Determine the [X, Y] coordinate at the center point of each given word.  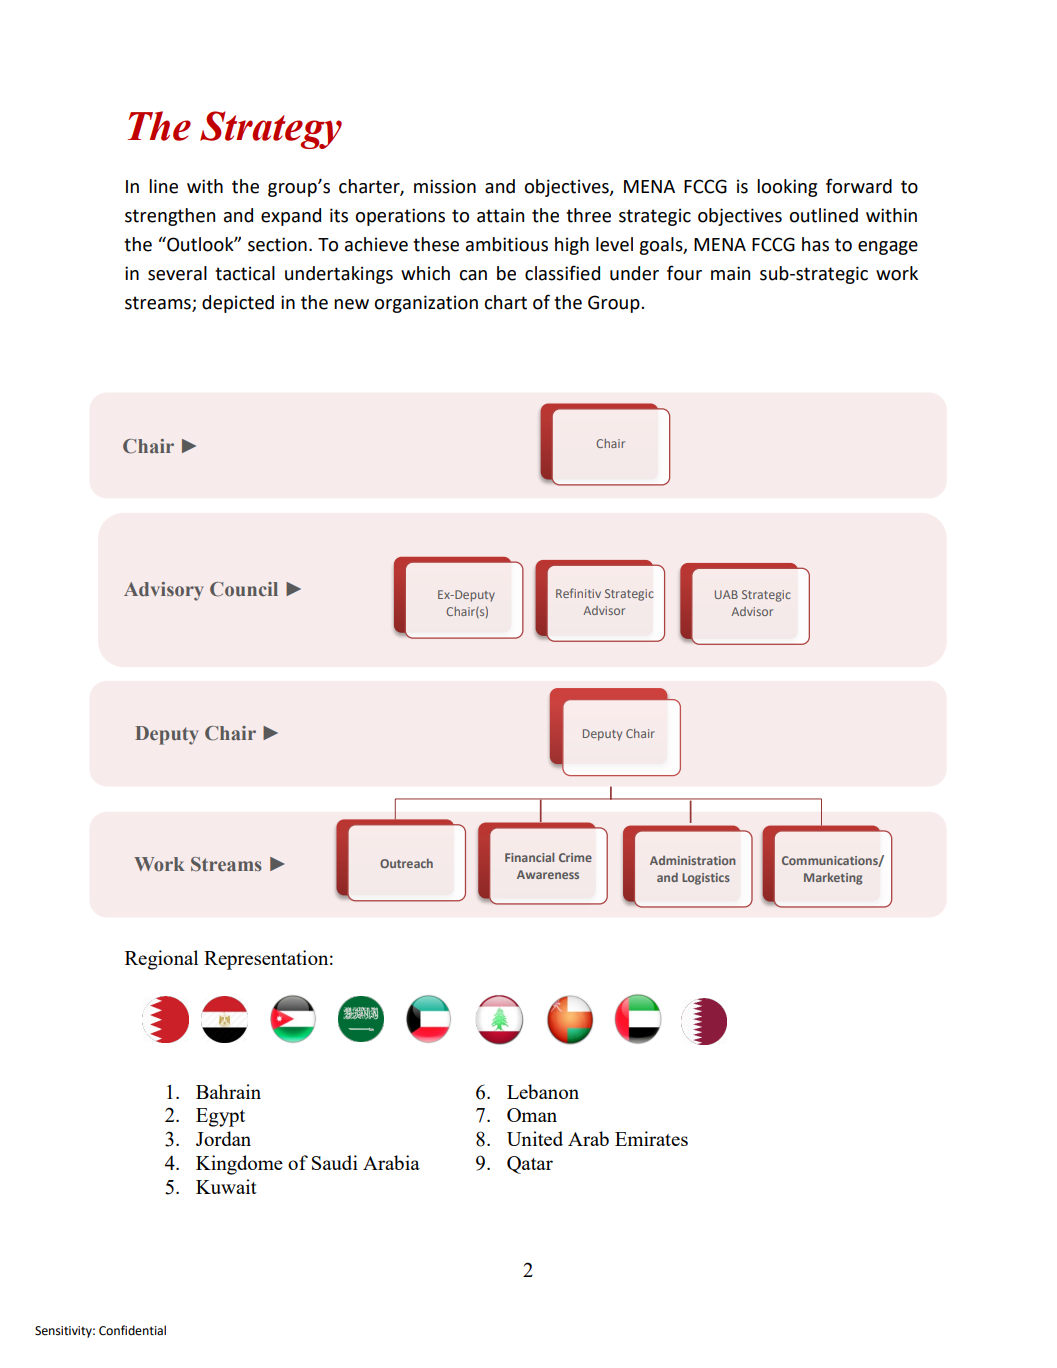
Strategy [271, 130]
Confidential [132, 1330]
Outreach [406, 863]
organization [426, 304]
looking [787, 188]
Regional [161, 960]
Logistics [706, 879]
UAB [726, 594]
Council [244, 589]
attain [500, 215]
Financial [529, 857]
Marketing [833, 879]
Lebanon [543, 1091]
